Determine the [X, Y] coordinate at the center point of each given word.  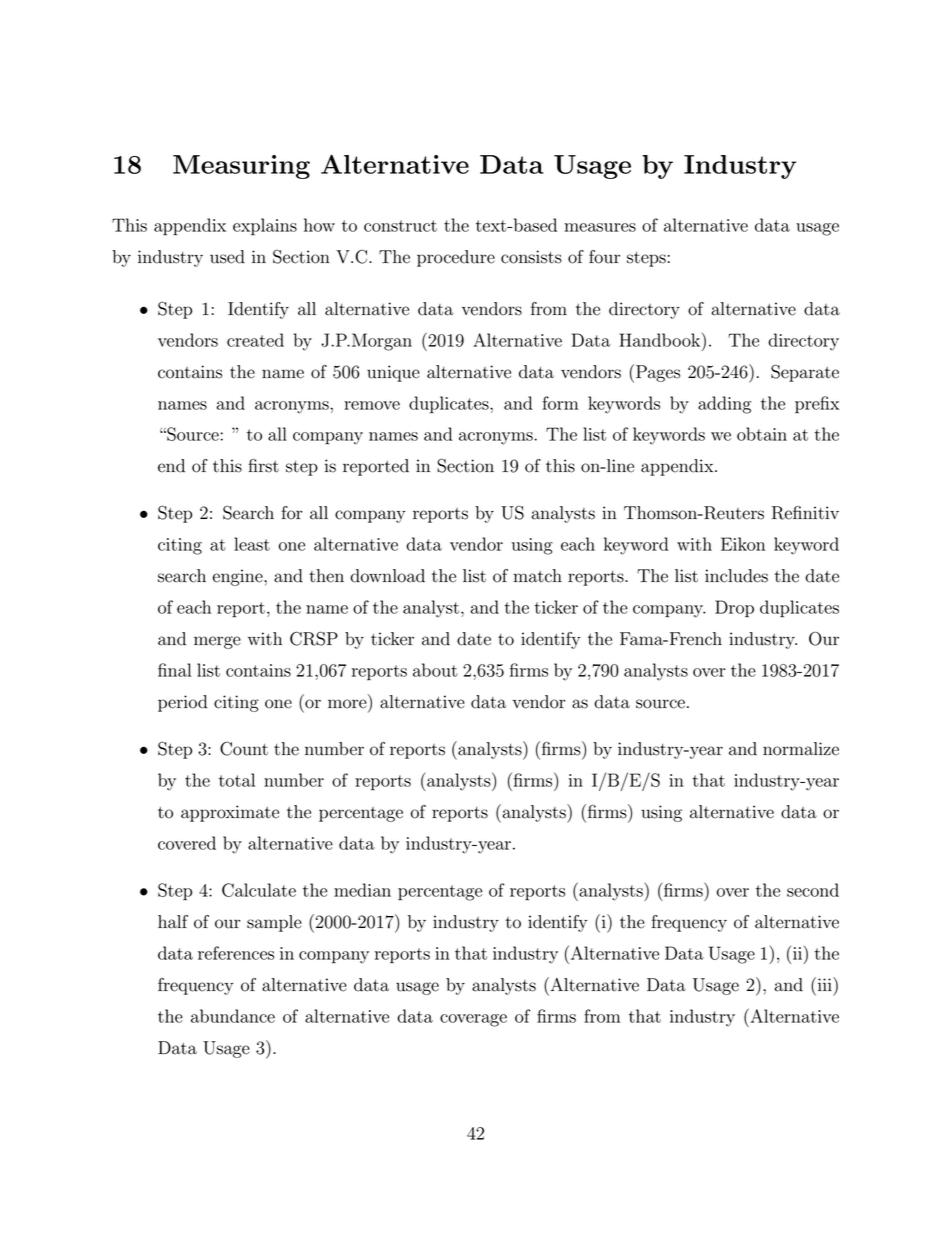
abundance [233, 1016]
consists [531, 257]
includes [736, 576]
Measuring [241, 167]
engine [239, 577]
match [537, 576]
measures [600, 227]
